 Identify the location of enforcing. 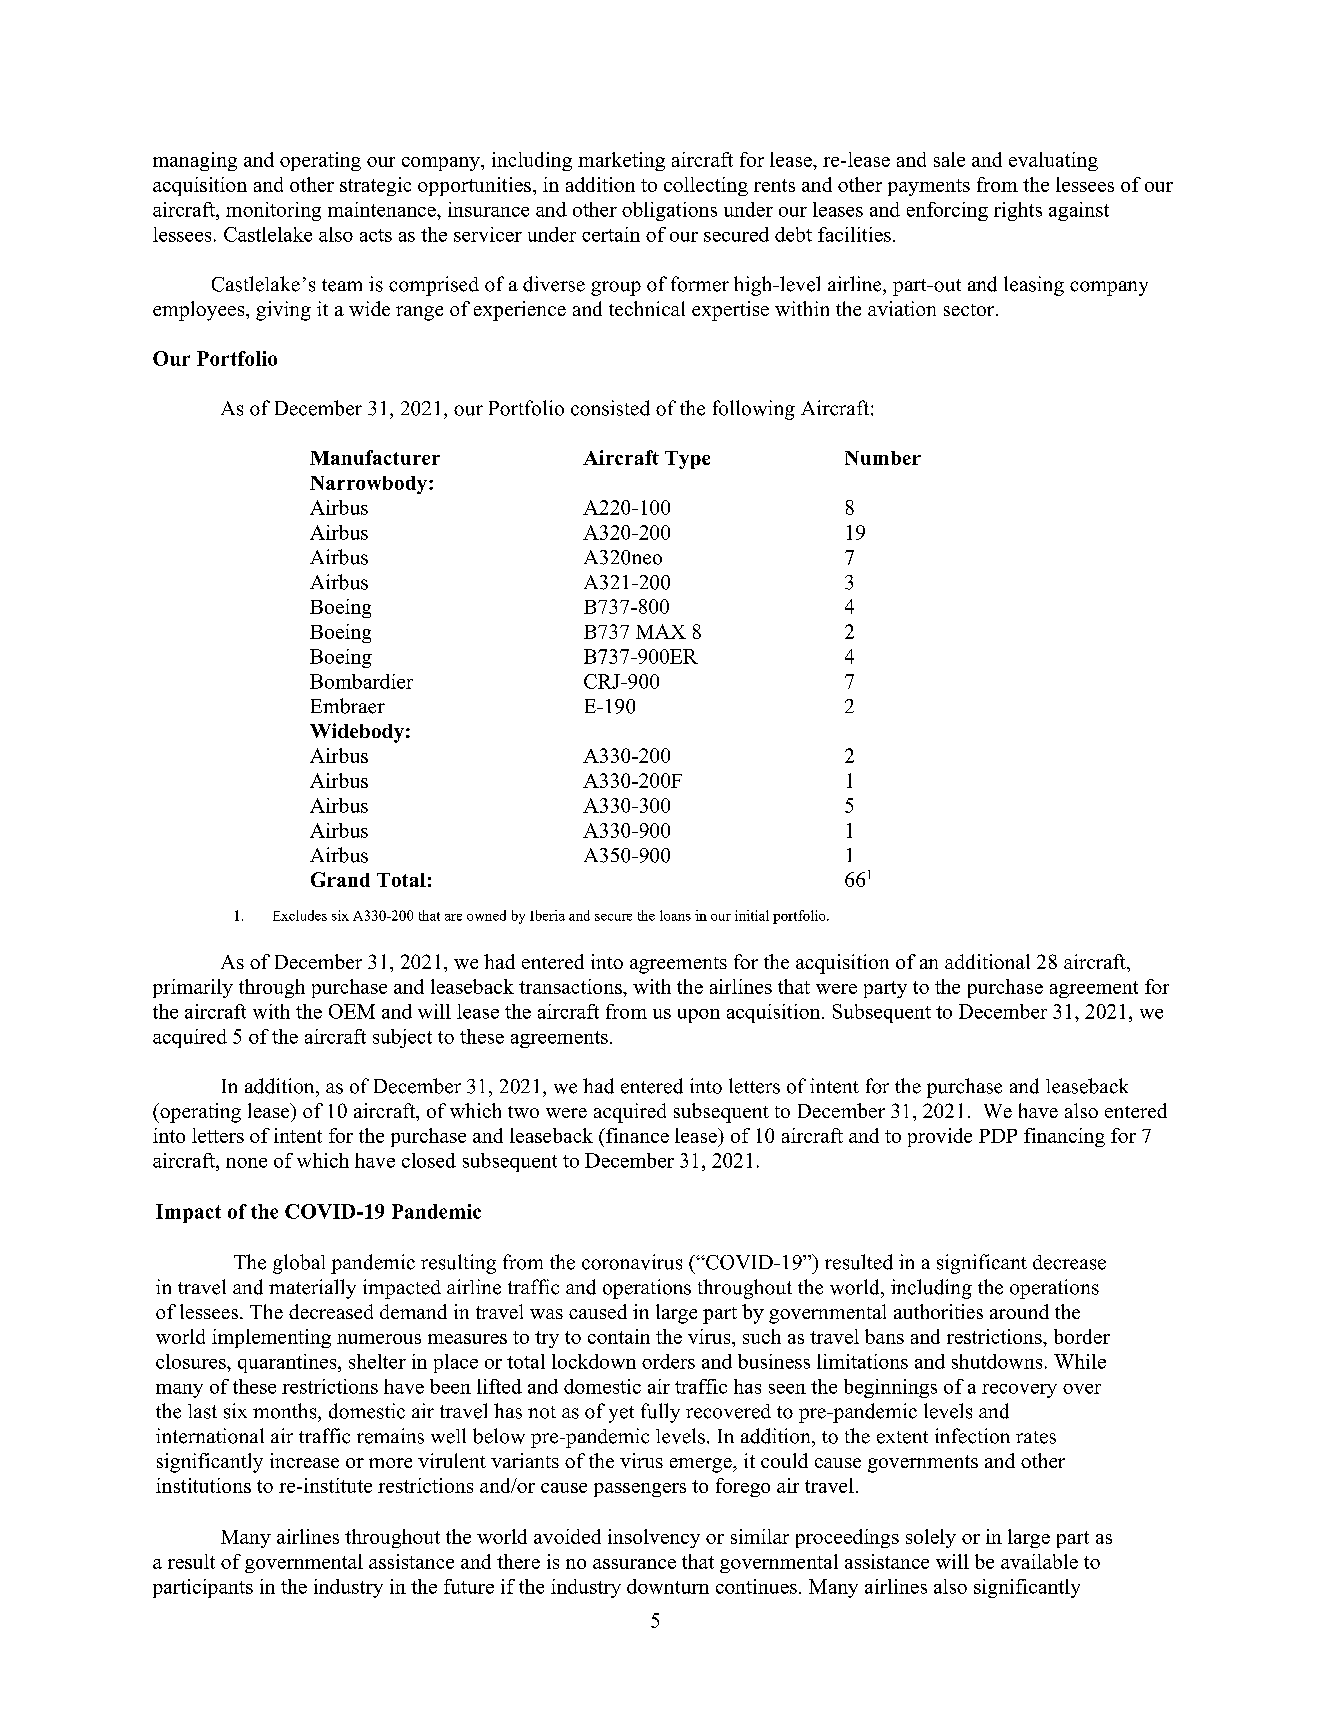
(947, 211).
